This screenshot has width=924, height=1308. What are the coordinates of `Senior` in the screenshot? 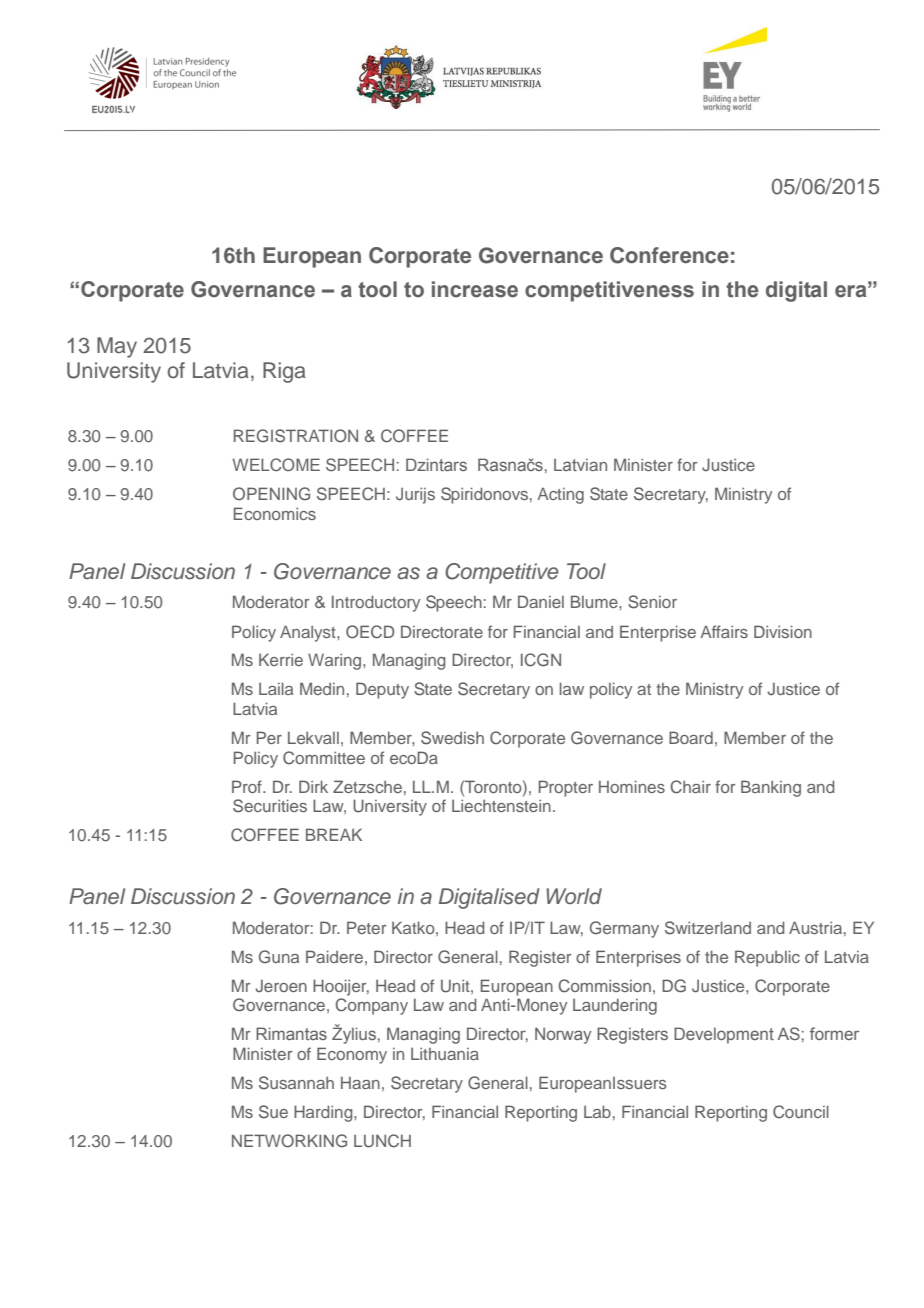 It's located at (652, 602).
